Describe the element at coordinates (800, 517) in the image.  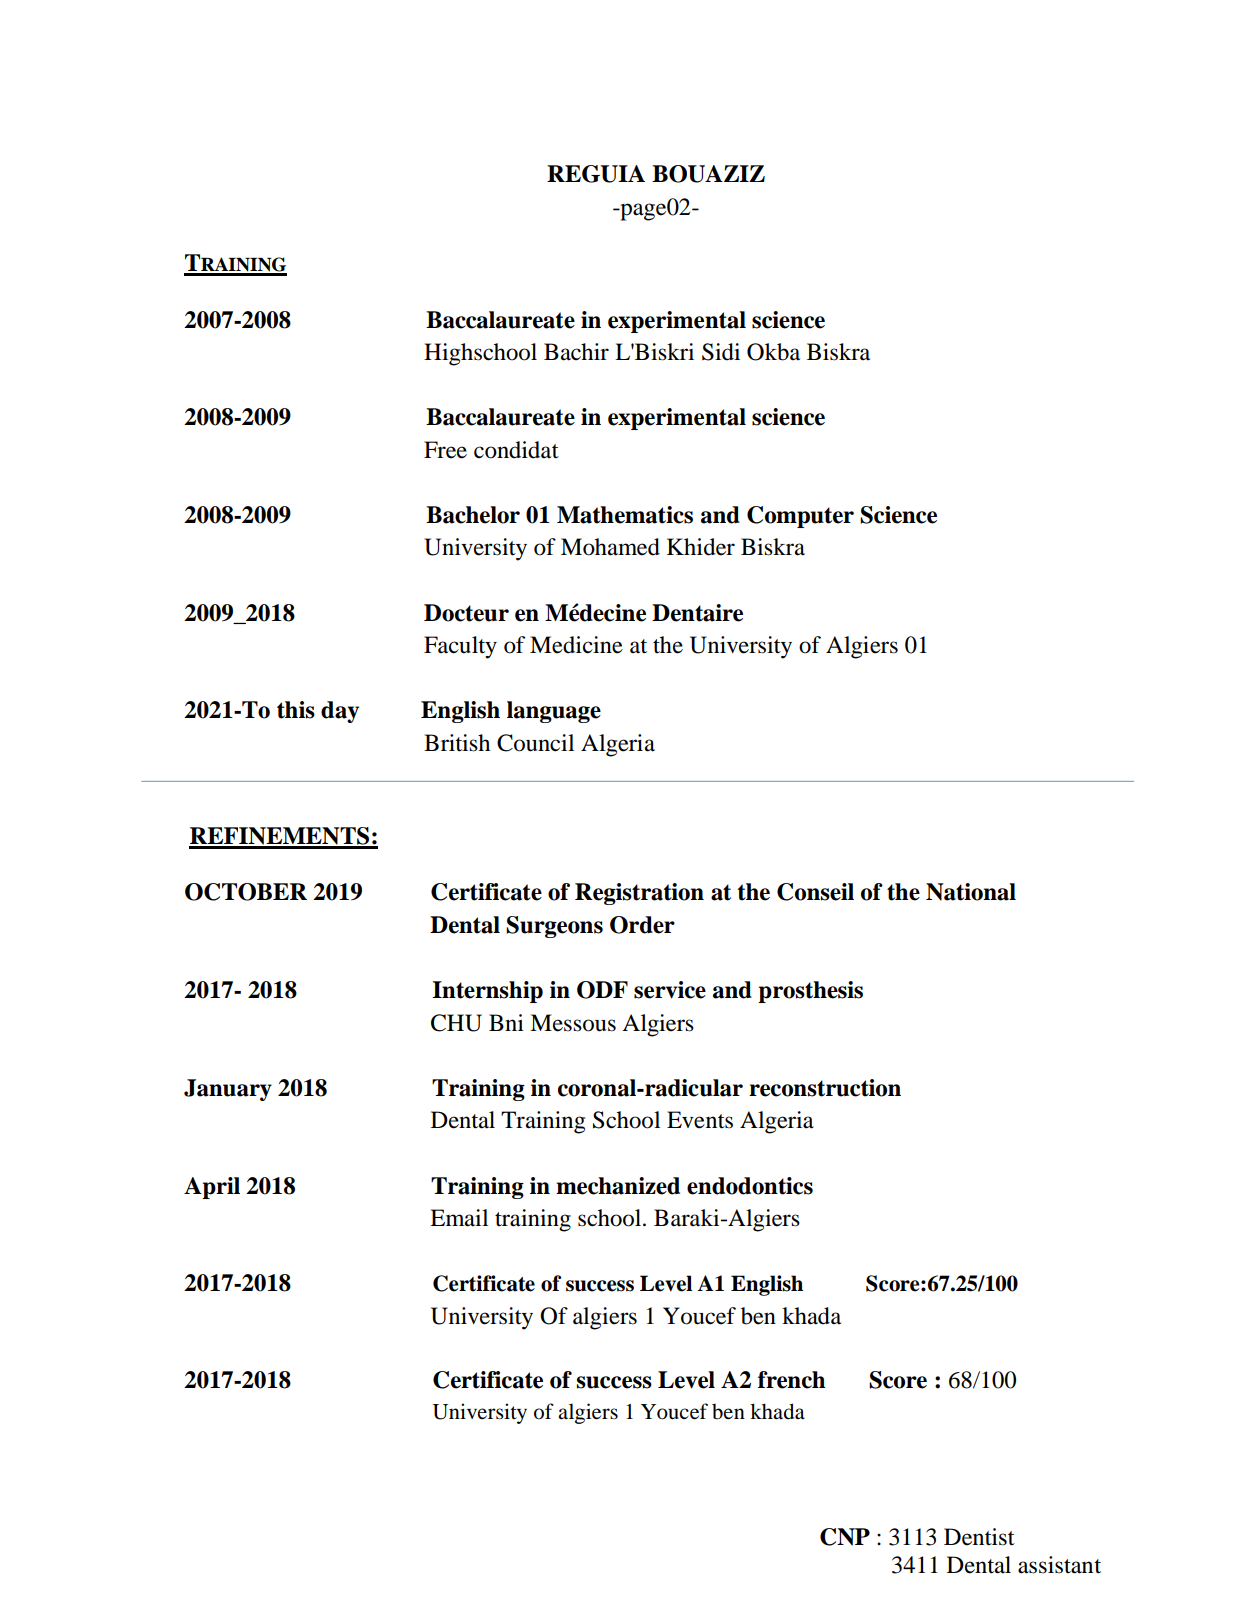
I see `Computer` at that location.
